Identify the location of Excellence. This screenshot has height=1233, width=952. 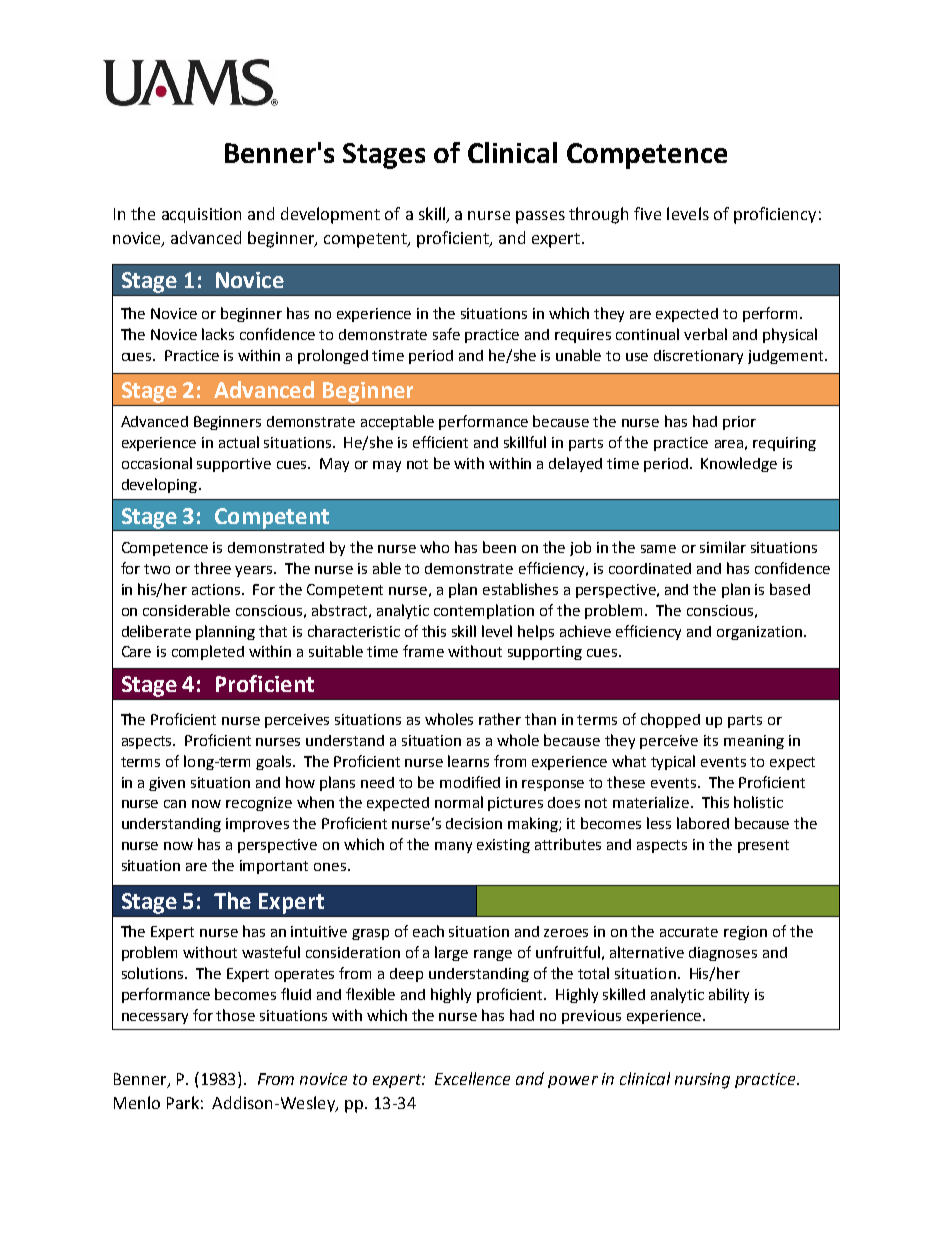
(472, 1078).
